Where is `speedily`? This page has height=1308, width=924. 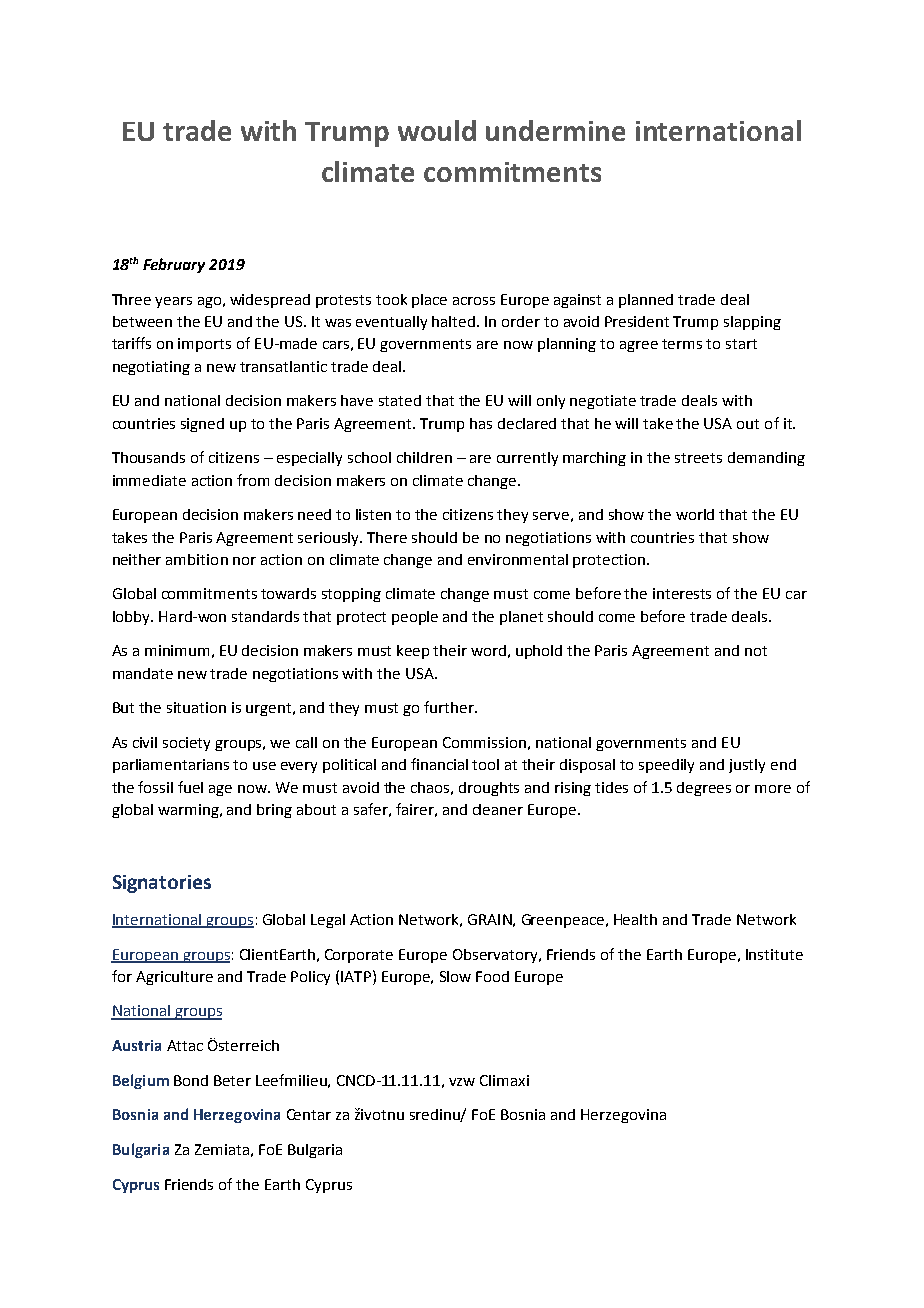
speedily is located at coordinates (666, 766).
